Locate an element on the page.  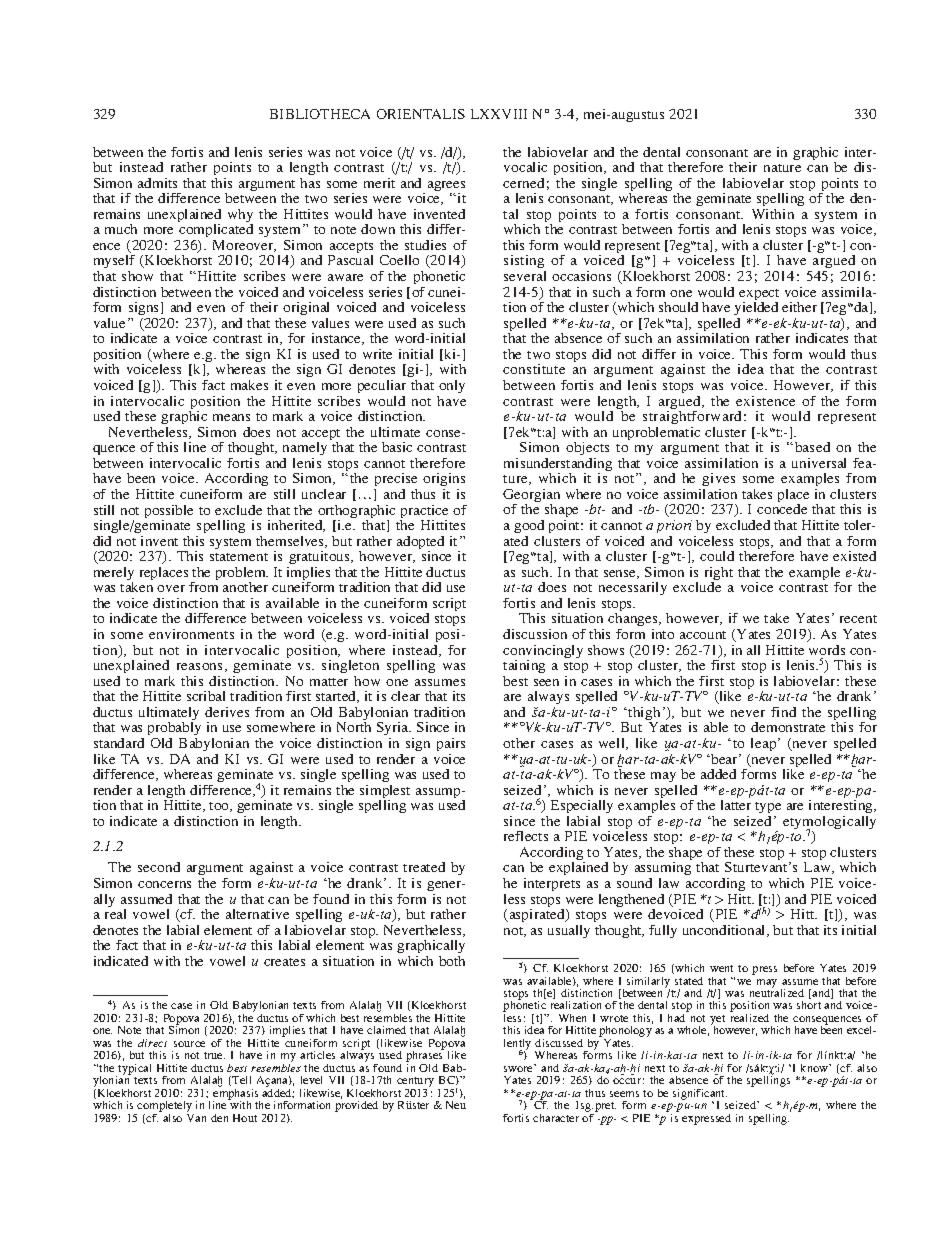
know is located at coordinates (816, 1068).
